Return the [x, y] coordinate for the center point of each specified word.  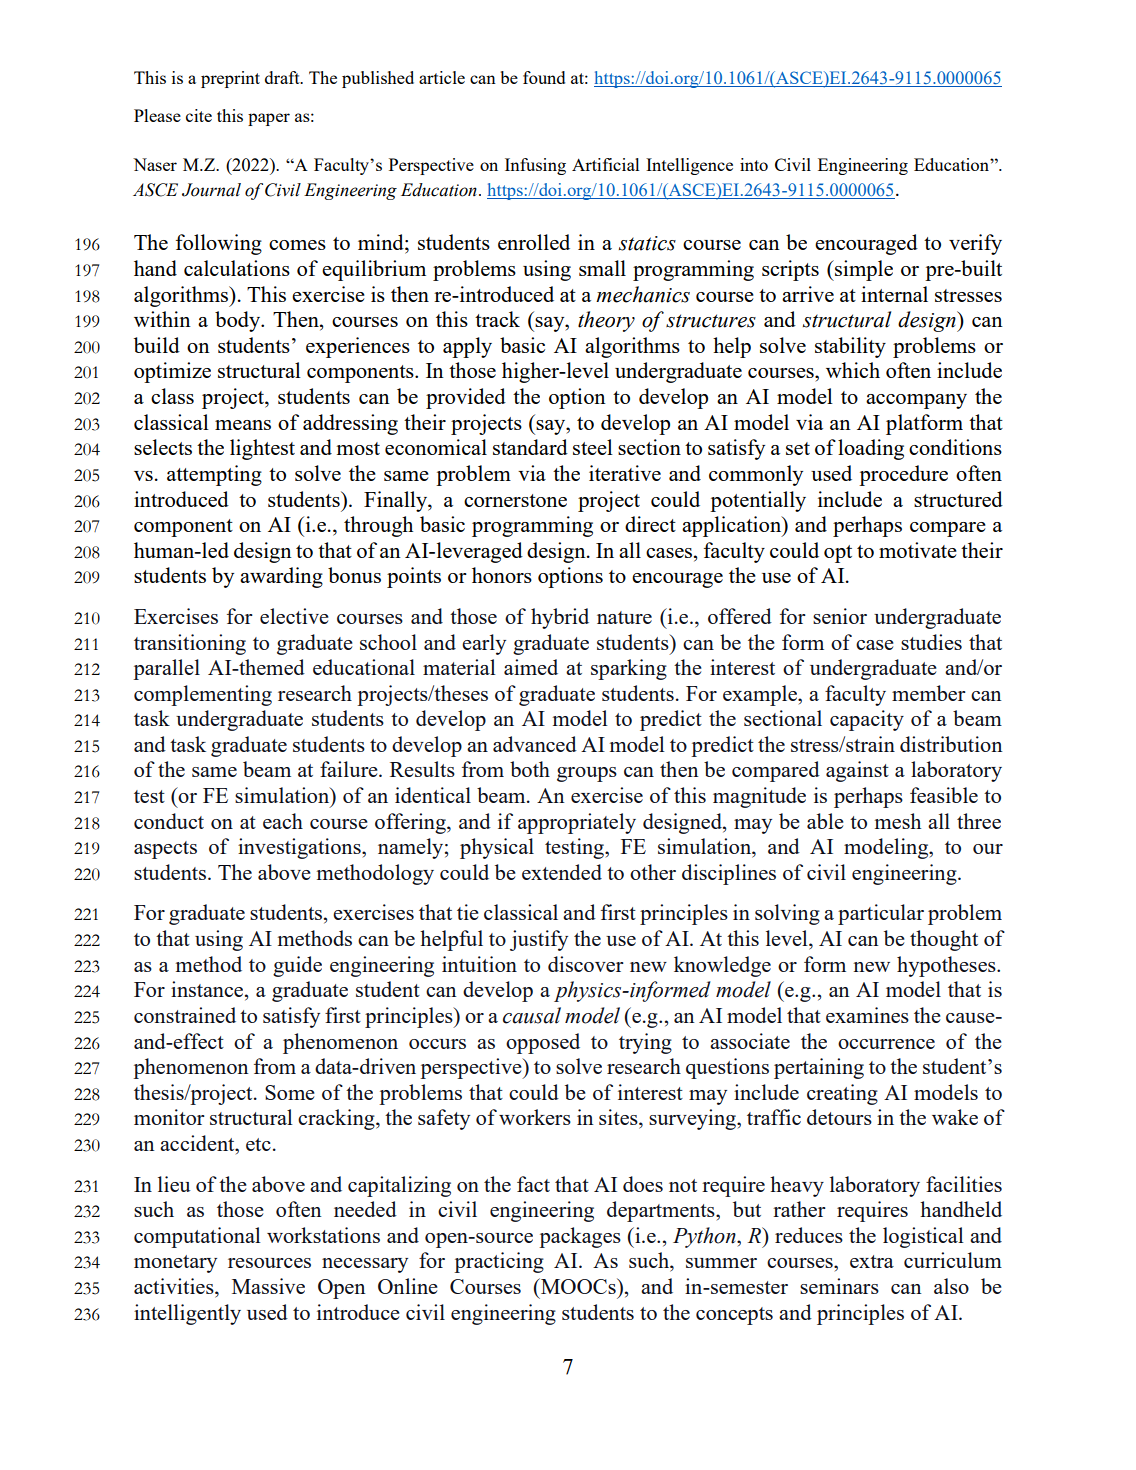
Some [289, 1092]
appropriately [577, 823]
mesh [898, 821]
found [544, 77]
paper [269, 119]
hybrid [560, 618]
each [283, 821]
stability [850, 347]
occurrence [886, 1044]
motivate [918, 550]
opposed [543, 1043]
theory [606, 321]
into [754, 164]
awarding [281, 577]
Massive [268, 1286]
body [238, 321]
